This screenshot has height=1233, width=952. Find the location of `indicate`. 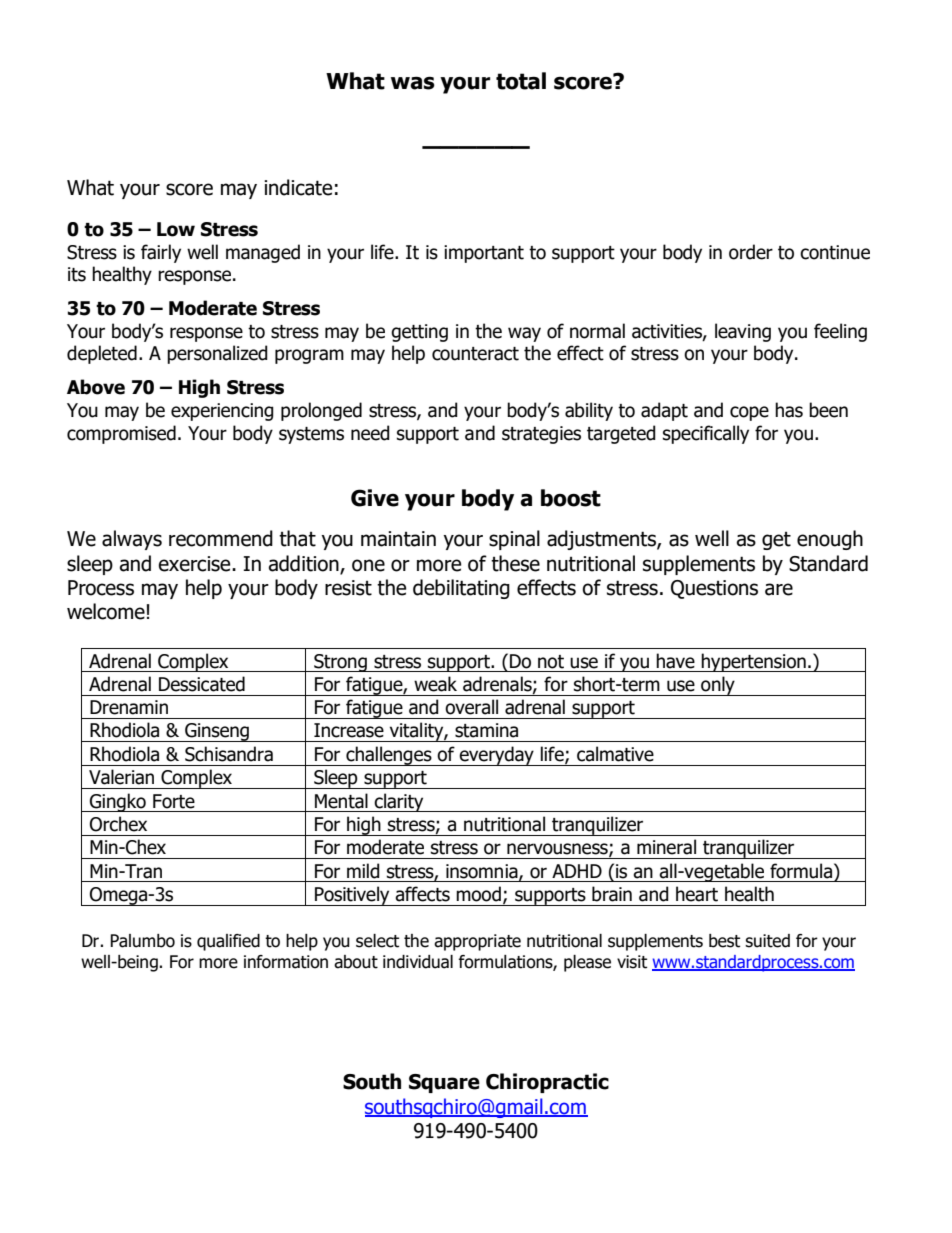

indicate is located at coordinates (298, 187).
